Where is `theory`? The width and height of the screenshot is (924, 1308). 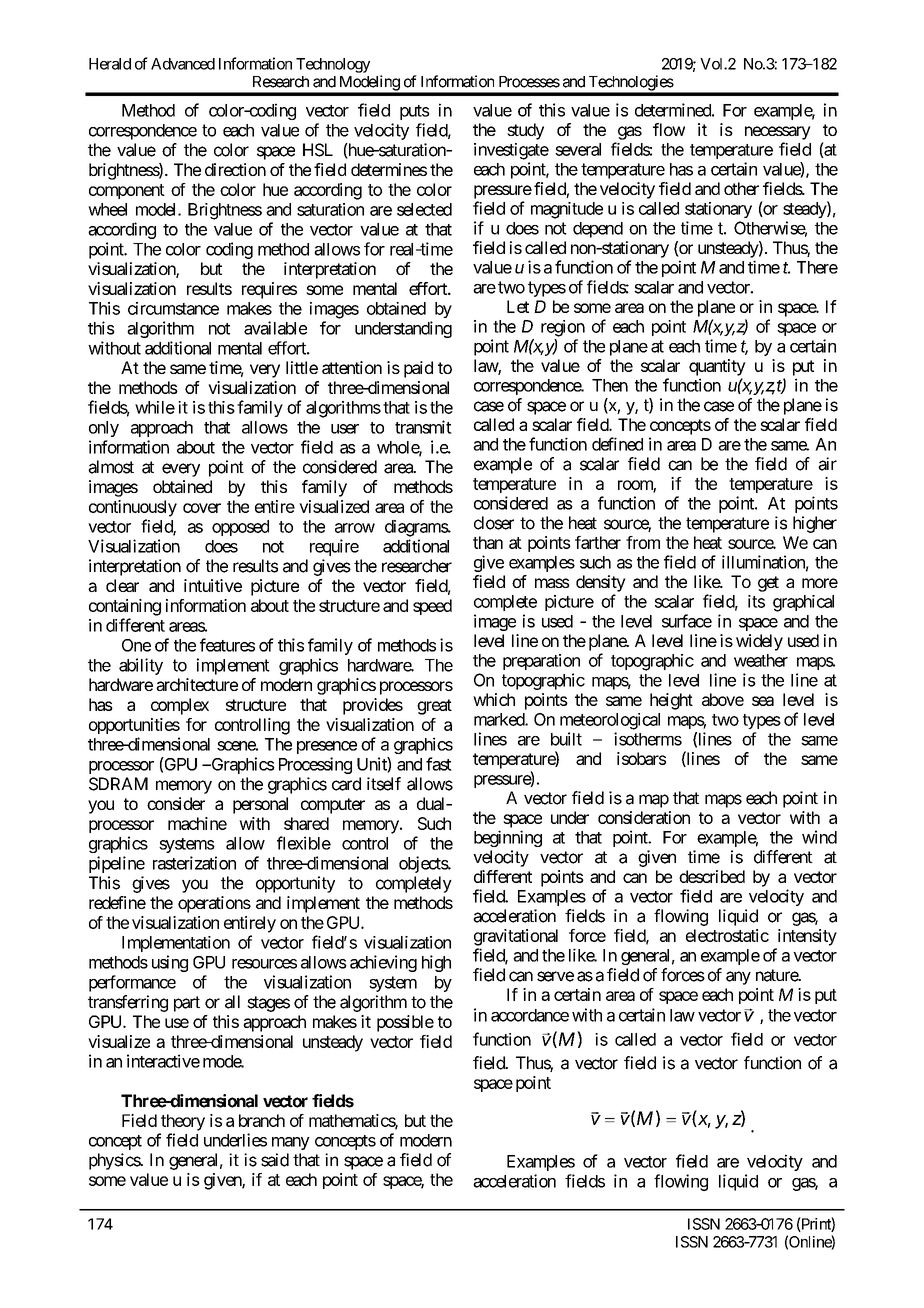 theory is located at coordinates (183, 1122).
